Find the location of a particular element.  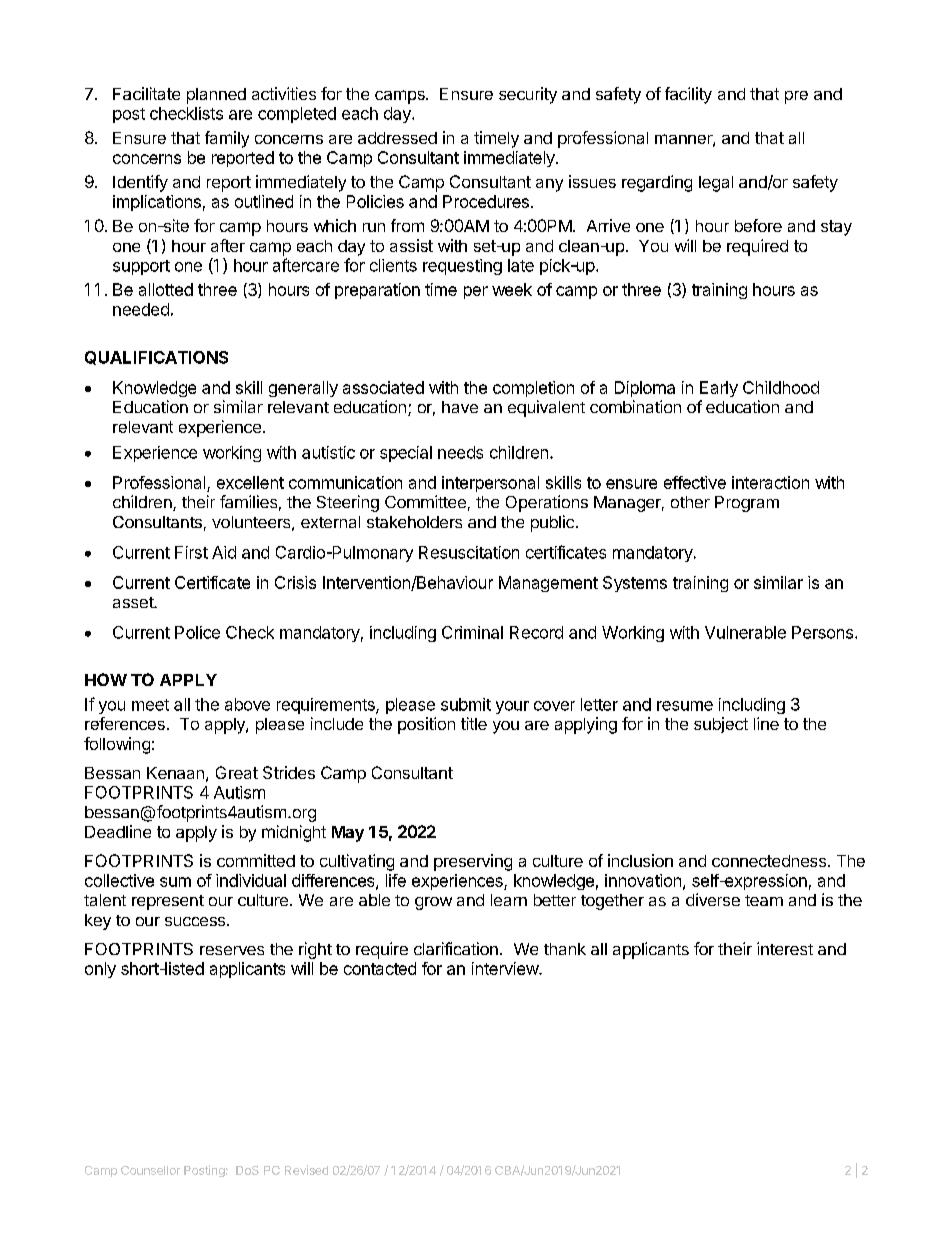

addressed is located at coordinates (397, 138).
